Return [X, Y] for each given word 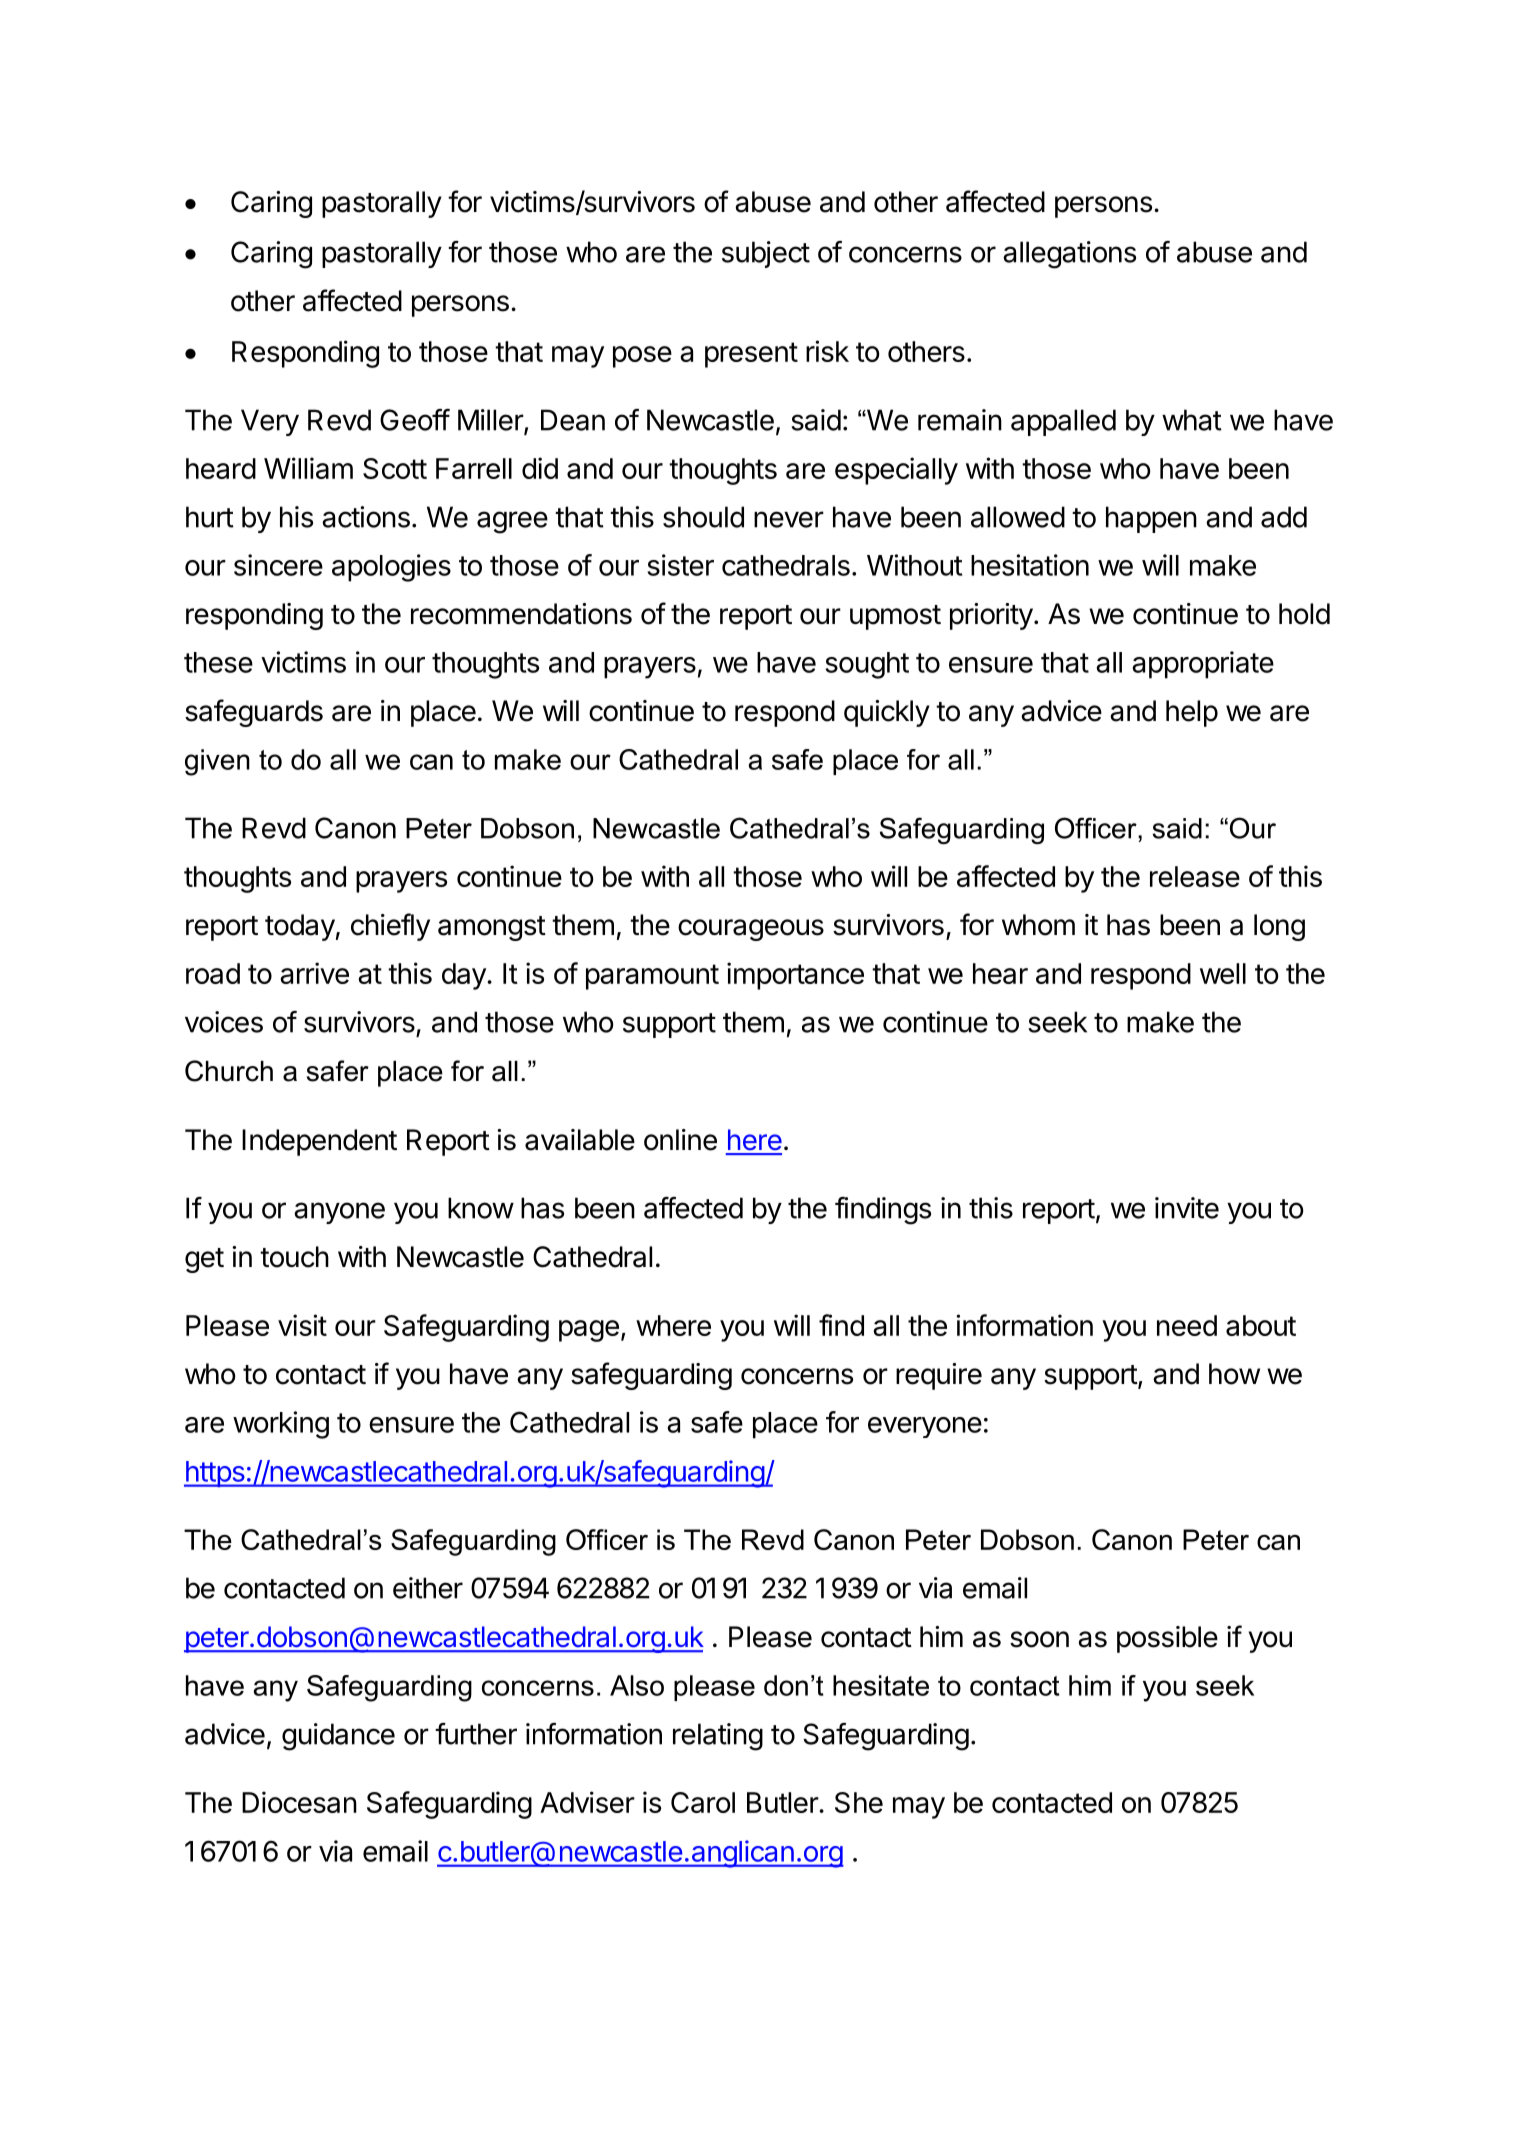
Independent [319, 1142]
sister [680, 565]
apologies [391, 568]
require [939, 1376]
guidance [338, 1737]
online [680, 1140]
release [1195, 876]
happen [1151, 519]
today [300, 927]
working [281, 1425]
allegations [1069, 255]
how [1234, 1374]
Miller [491, 421]
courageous [751, 930]
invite [1187, 1208]
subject [766, 254]
